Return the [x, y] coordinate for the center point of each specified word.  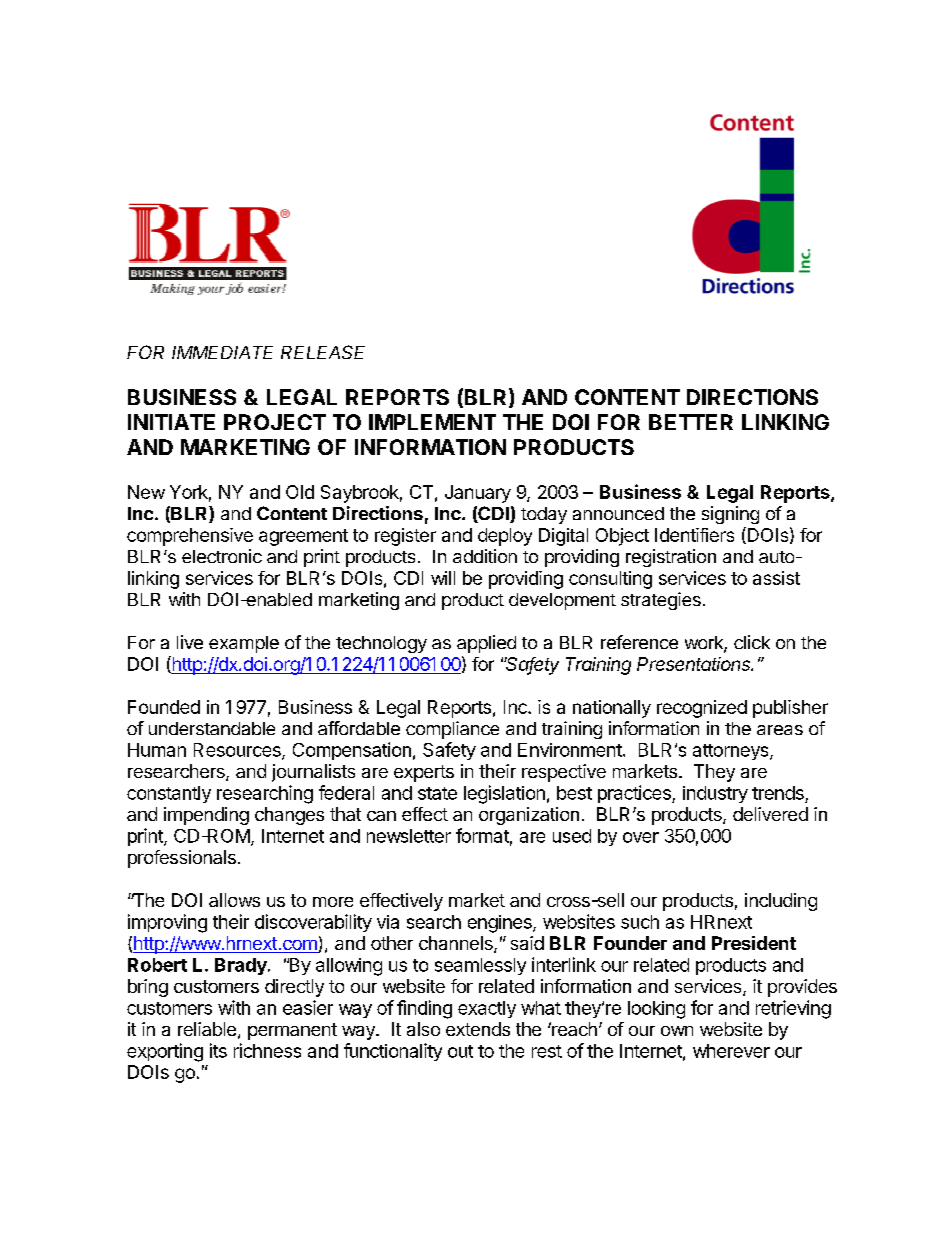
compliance [452, 730]
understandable [212, 728]
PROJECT [275, 422]
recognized [702, 709]
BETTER [691, 422]
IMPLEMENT [432, 422]
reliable [207, 1029]
